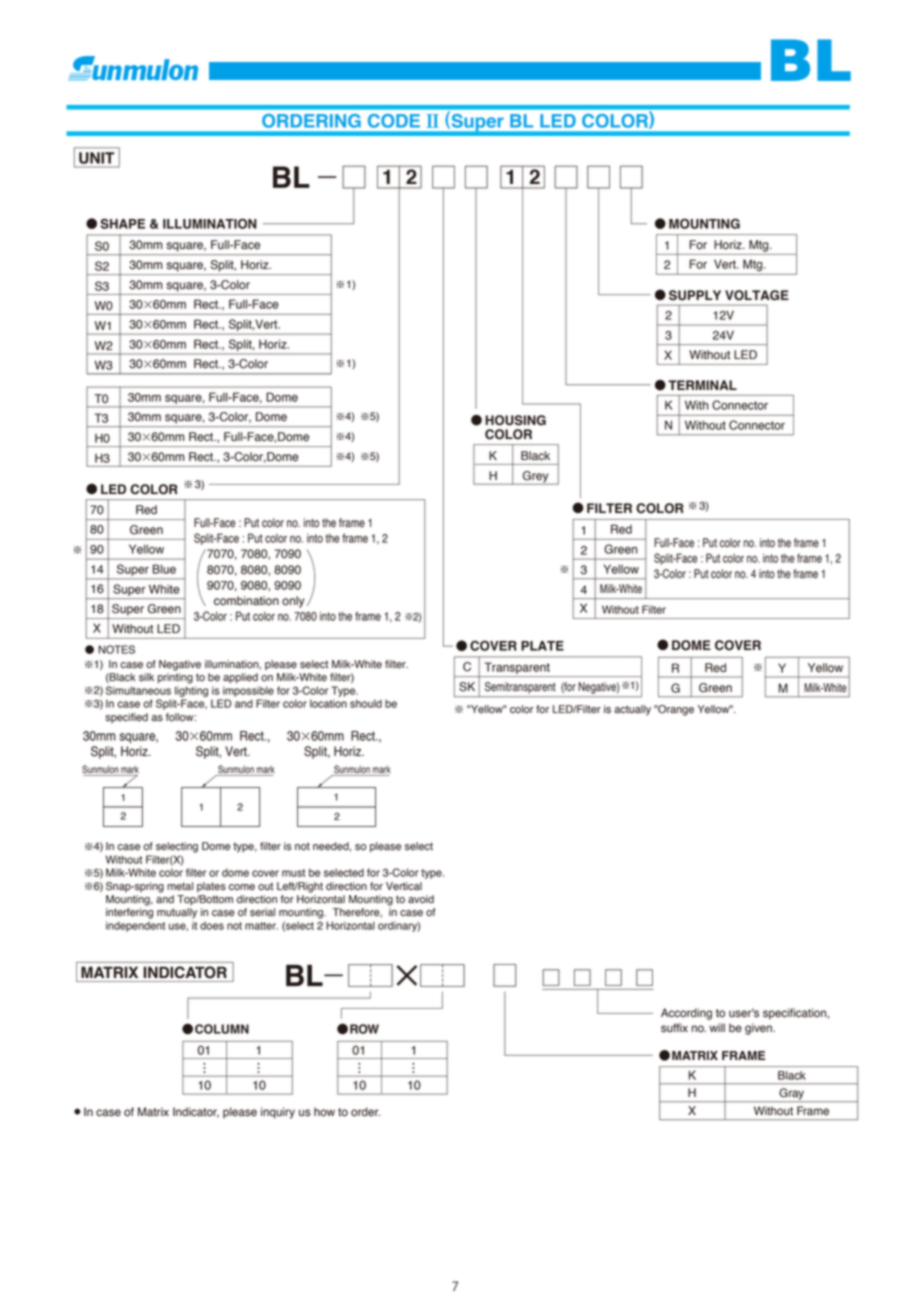 This screenshot has width=924, height=1308. Describe the element at coordinates (394, 121) in the screenshot. I see `CODE` at that location.
